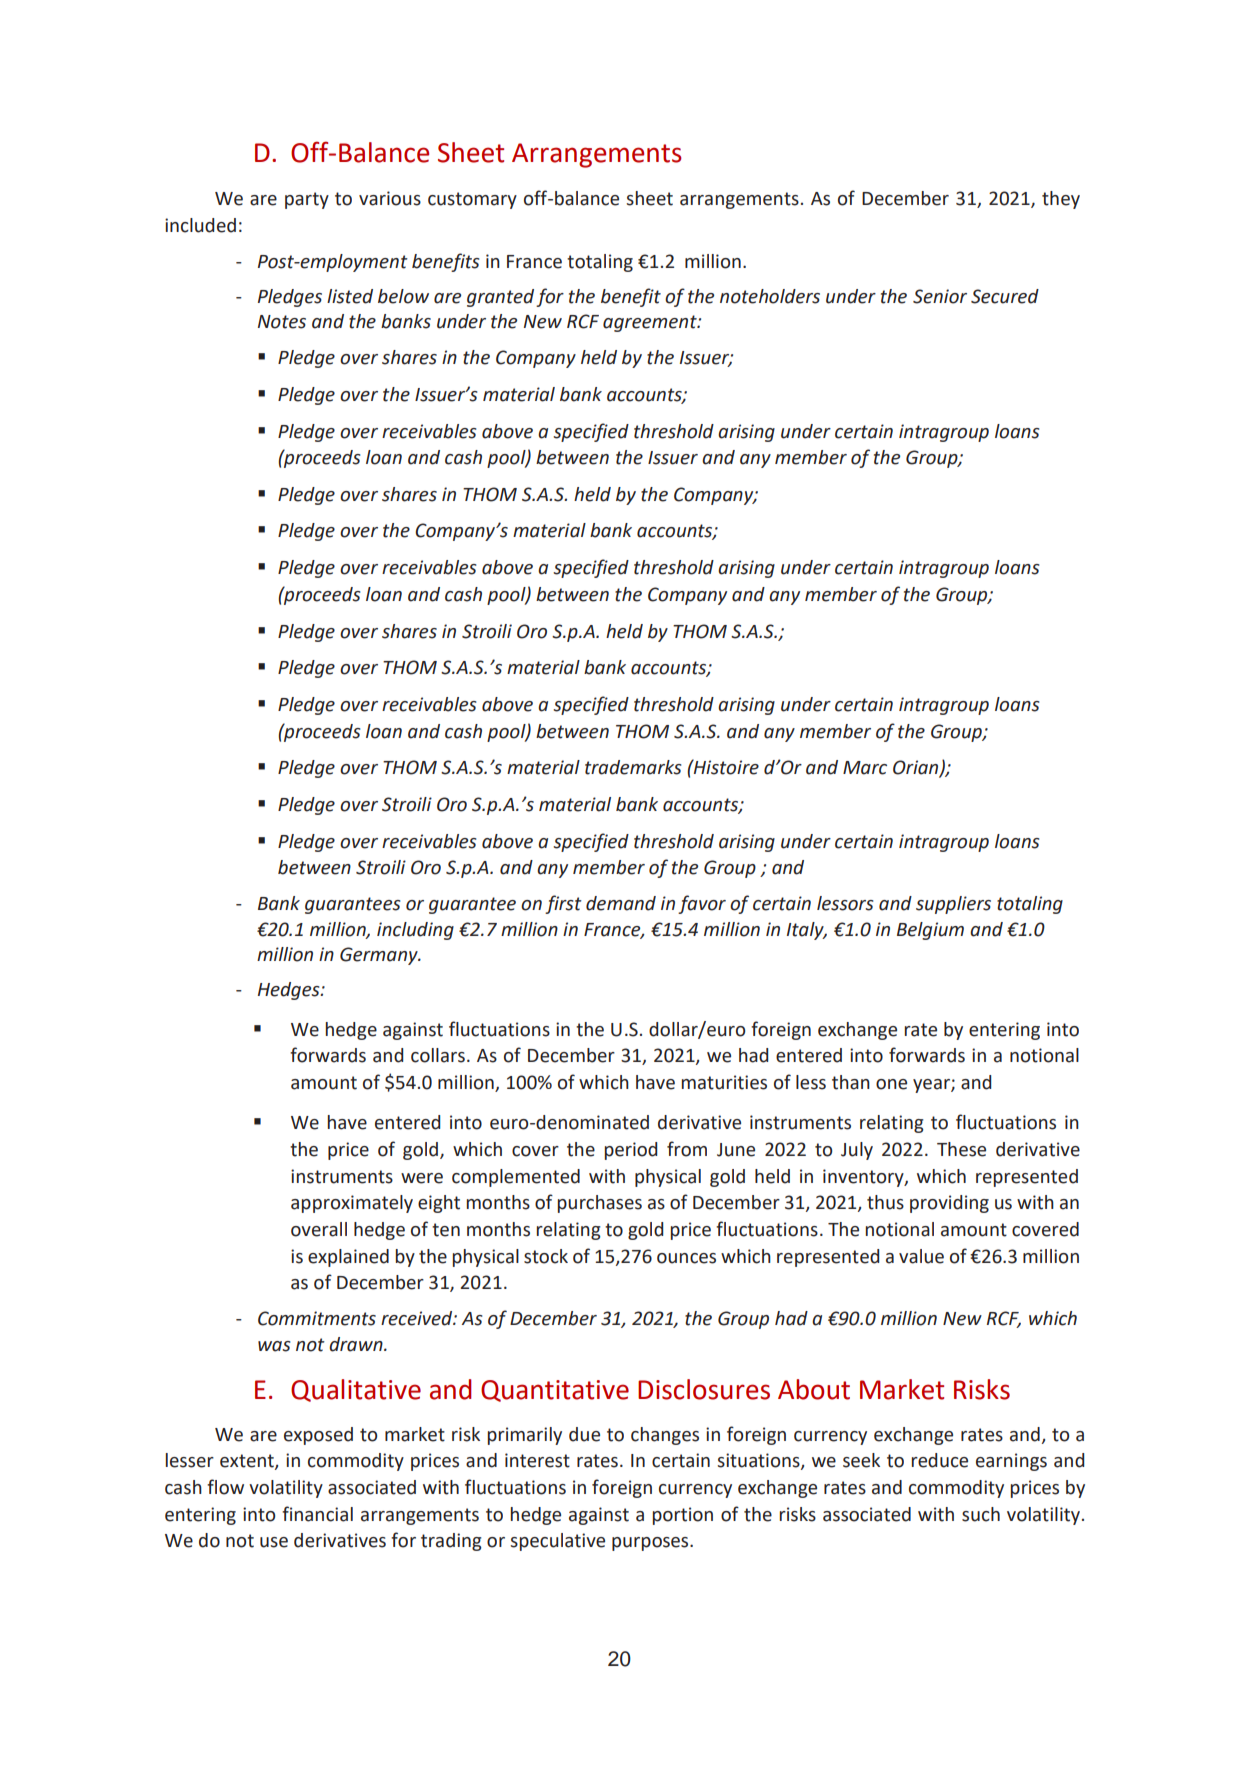 This screenshot has height=1769, width=1251. I want to click on collars, so click(438, 1055).
